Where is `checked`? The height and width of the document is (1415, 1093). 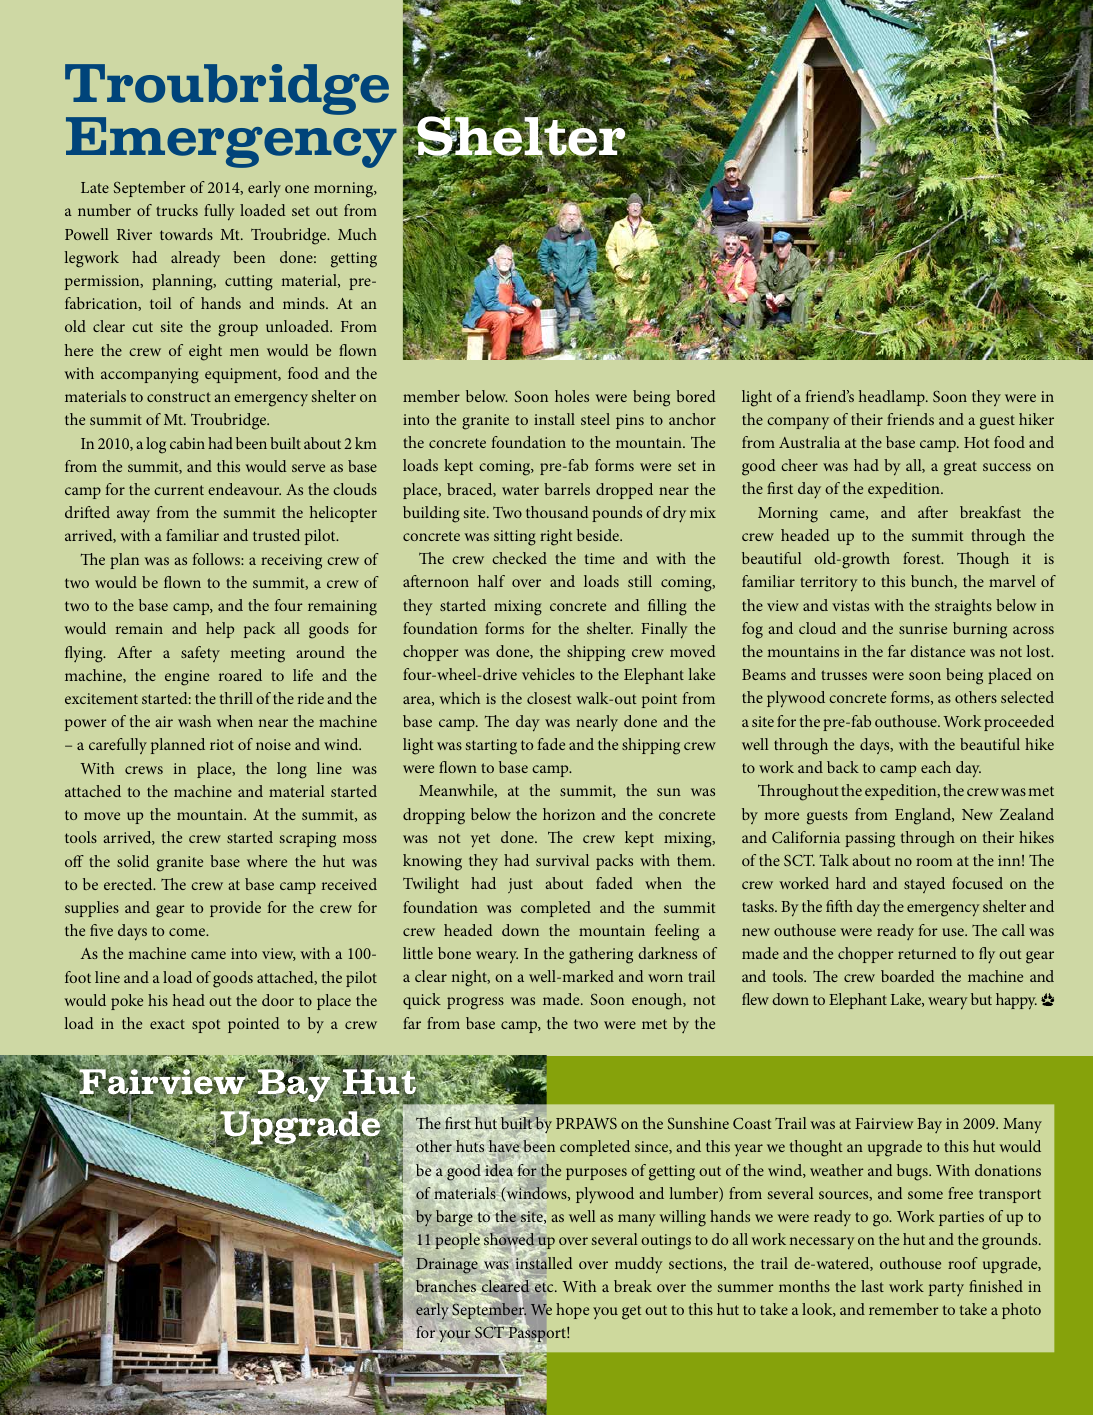 checked is located at coordinates (519, 558).
